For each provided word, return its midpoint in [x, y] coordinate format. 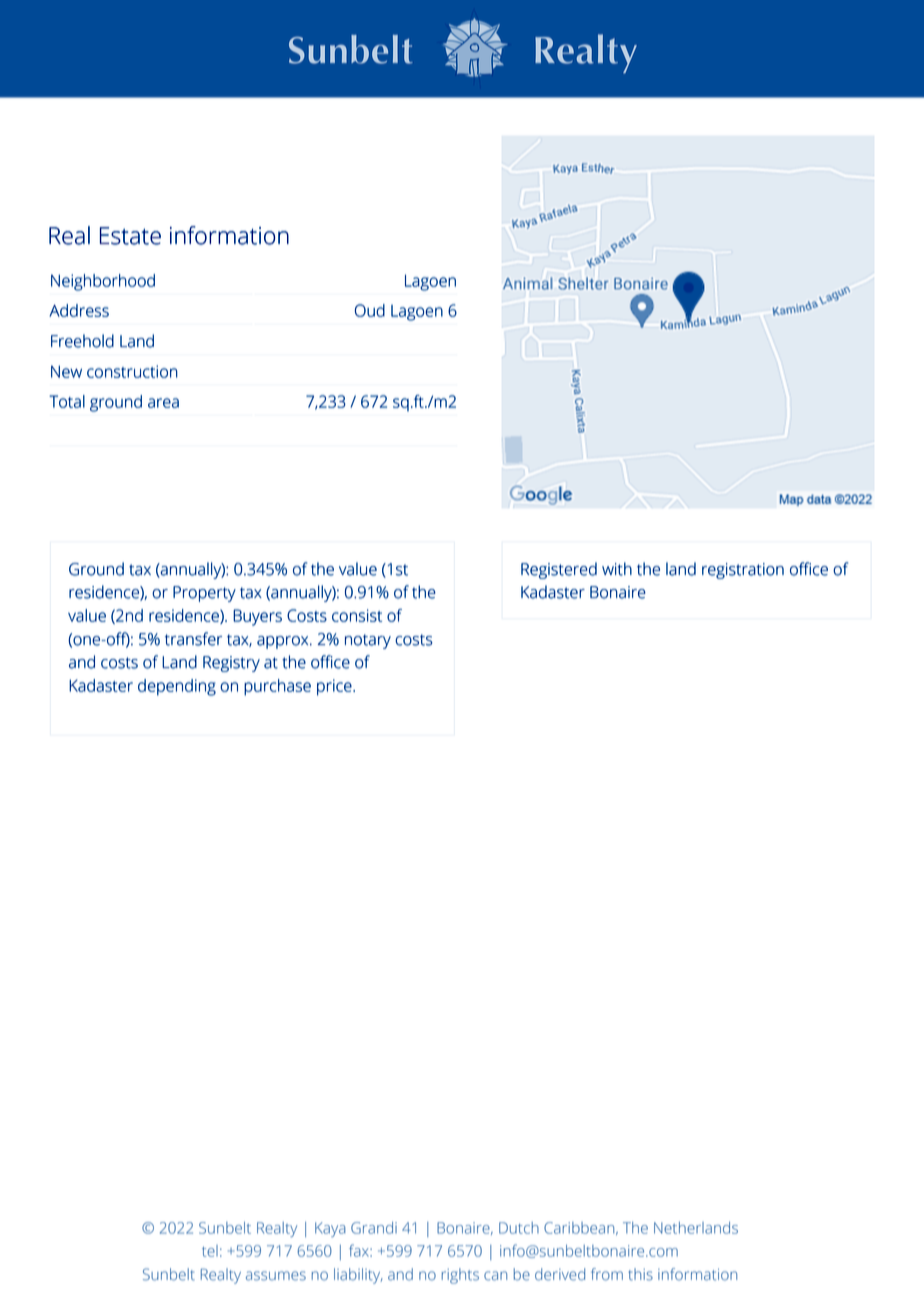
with [617, 569]
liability [358, 1276]
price [335, 687]
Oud [370, 310]
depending [177, 687]
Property [204, 594]
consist [357, 615]
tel [210, 1251]
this [640, 1274]
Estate [130, 236]
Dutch [519, 1228]
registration [743, 571]
